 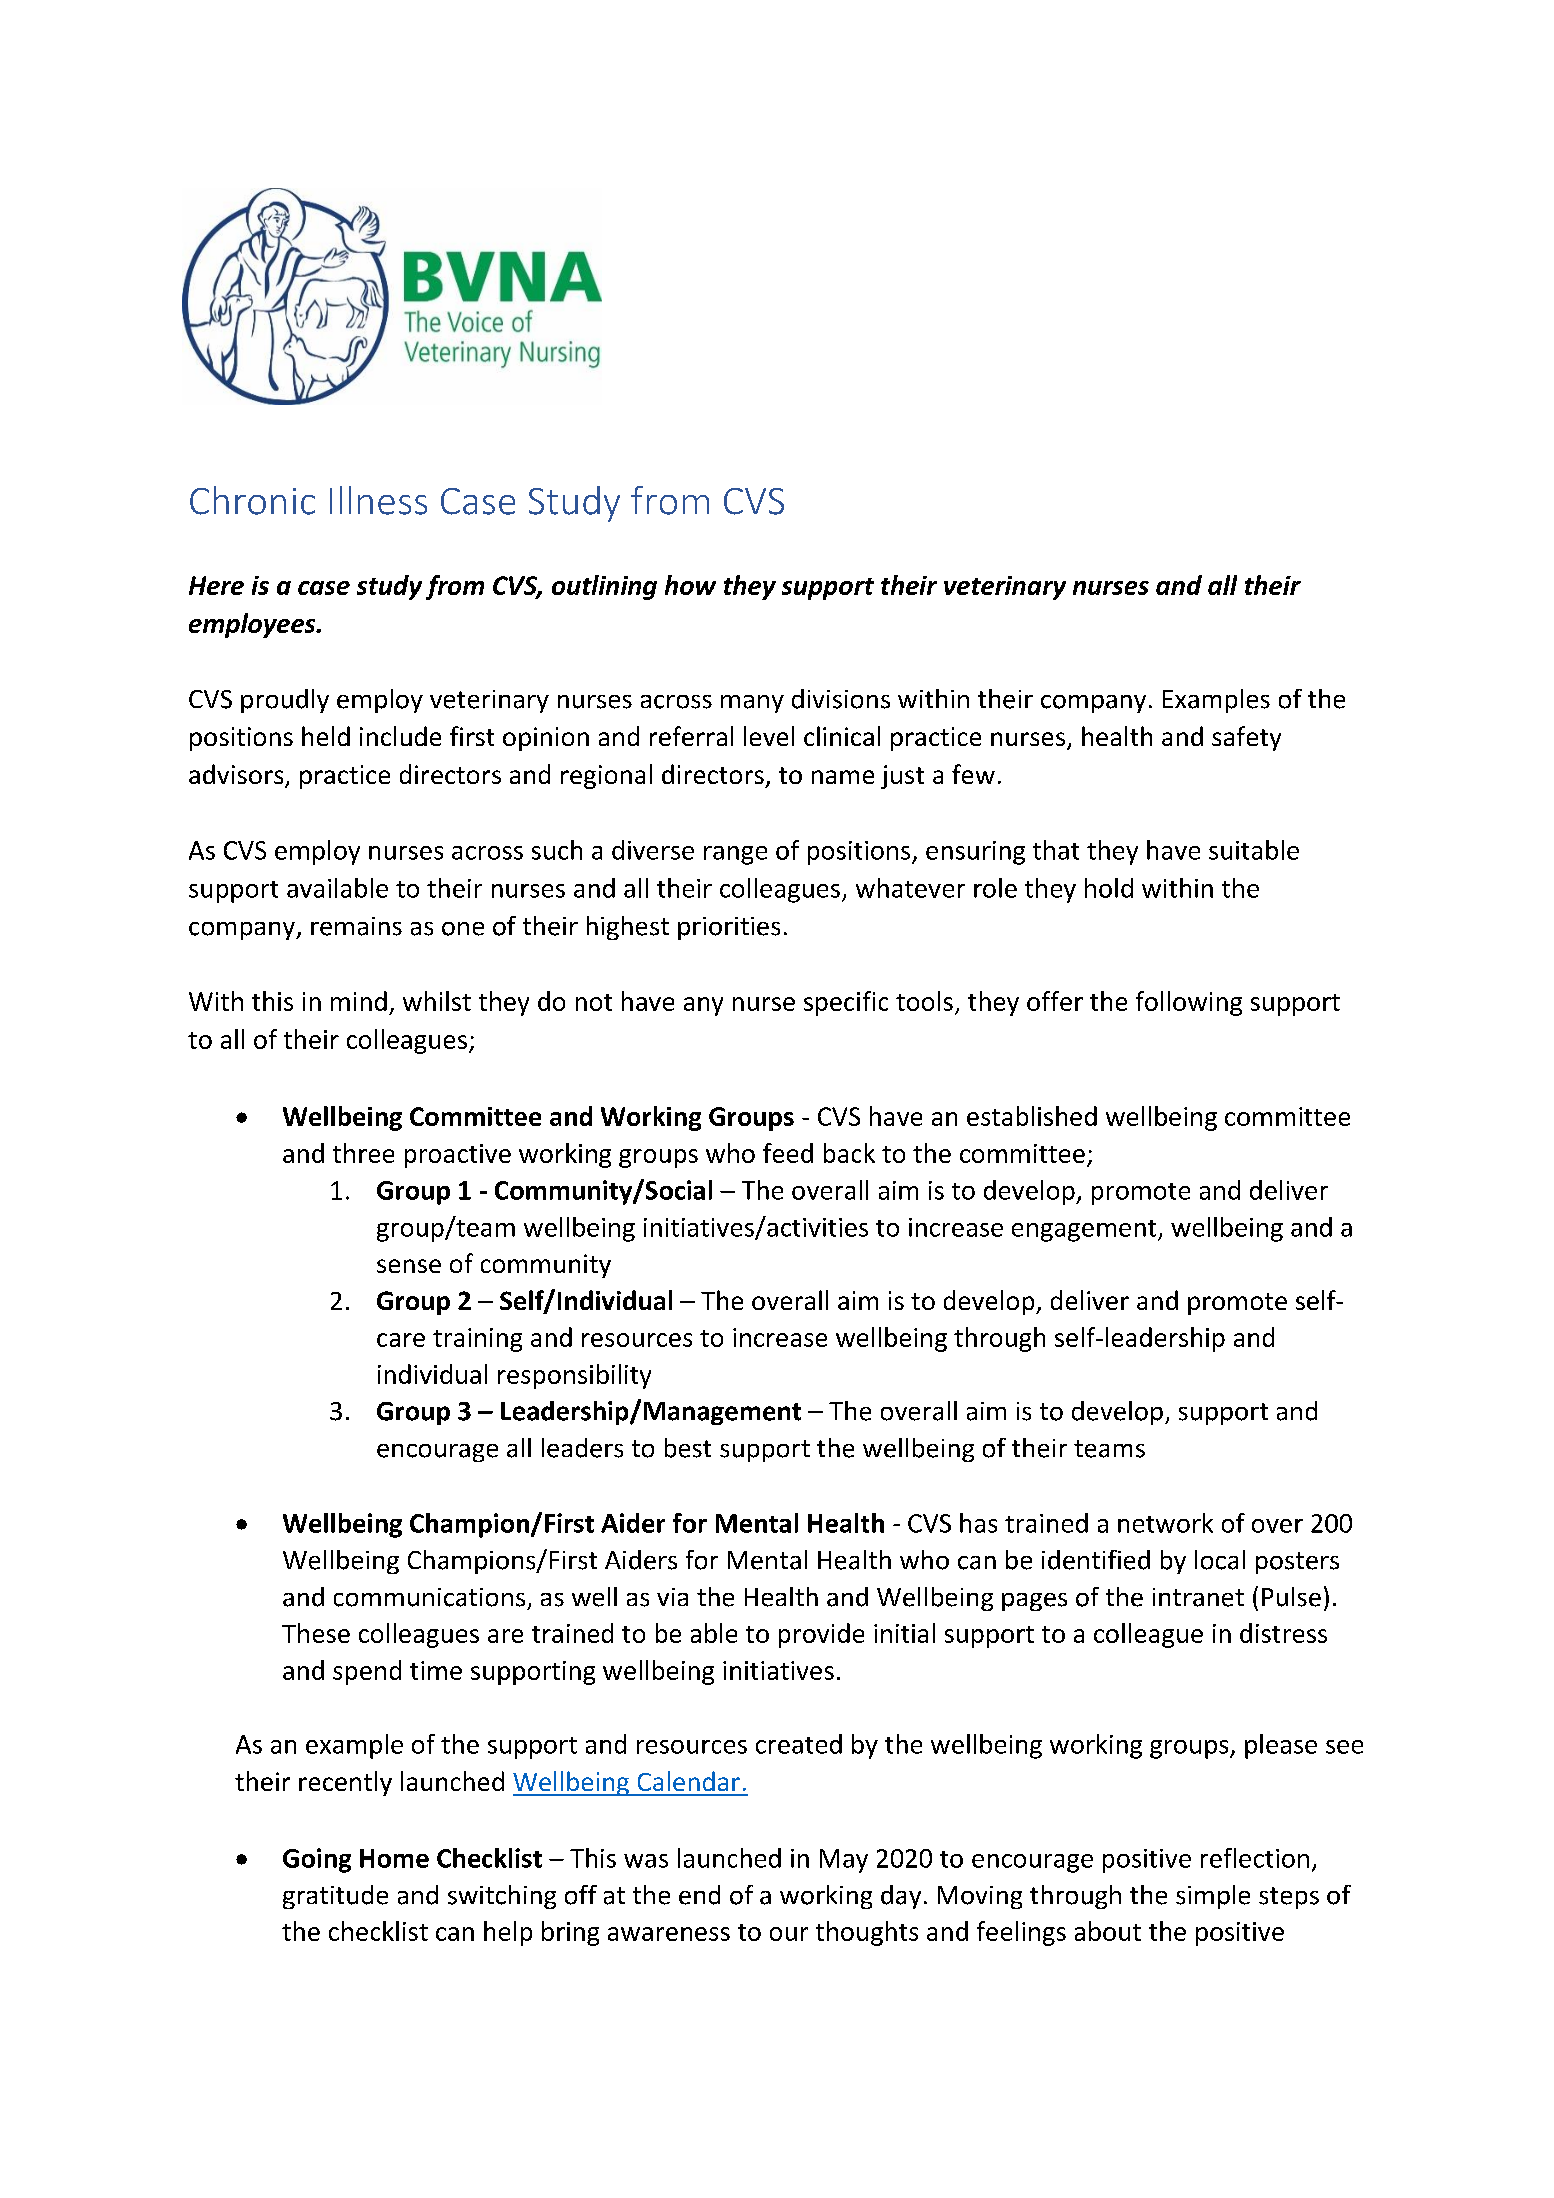 I want to click on following, so click(x=1189, y=1003).
